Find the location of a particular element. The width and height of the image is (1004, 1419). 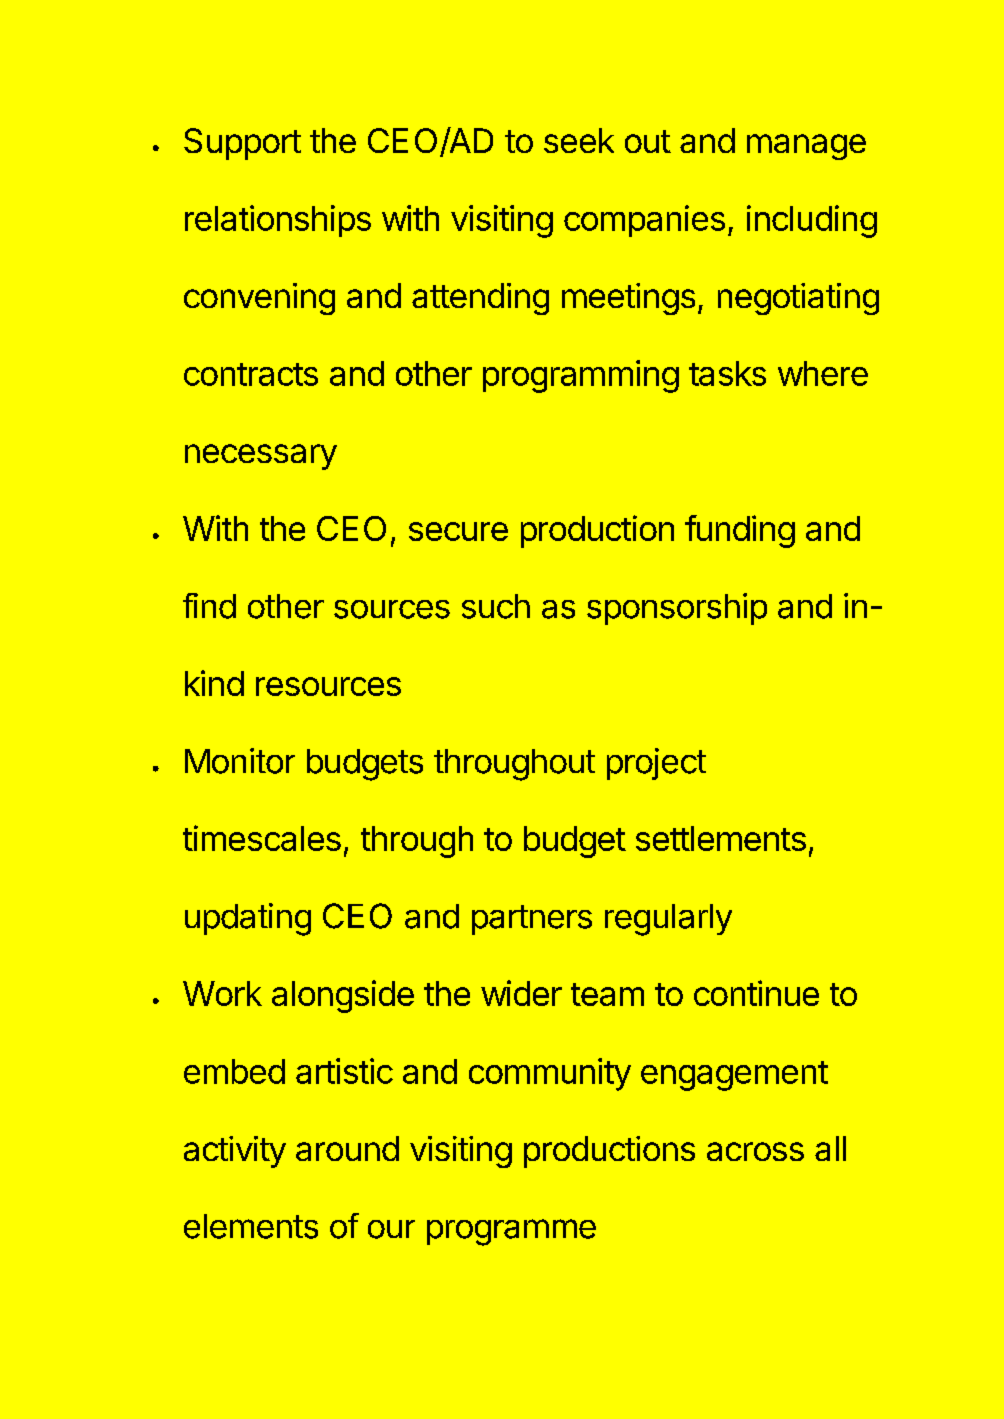

secure is located at coordinates (458, 531).
